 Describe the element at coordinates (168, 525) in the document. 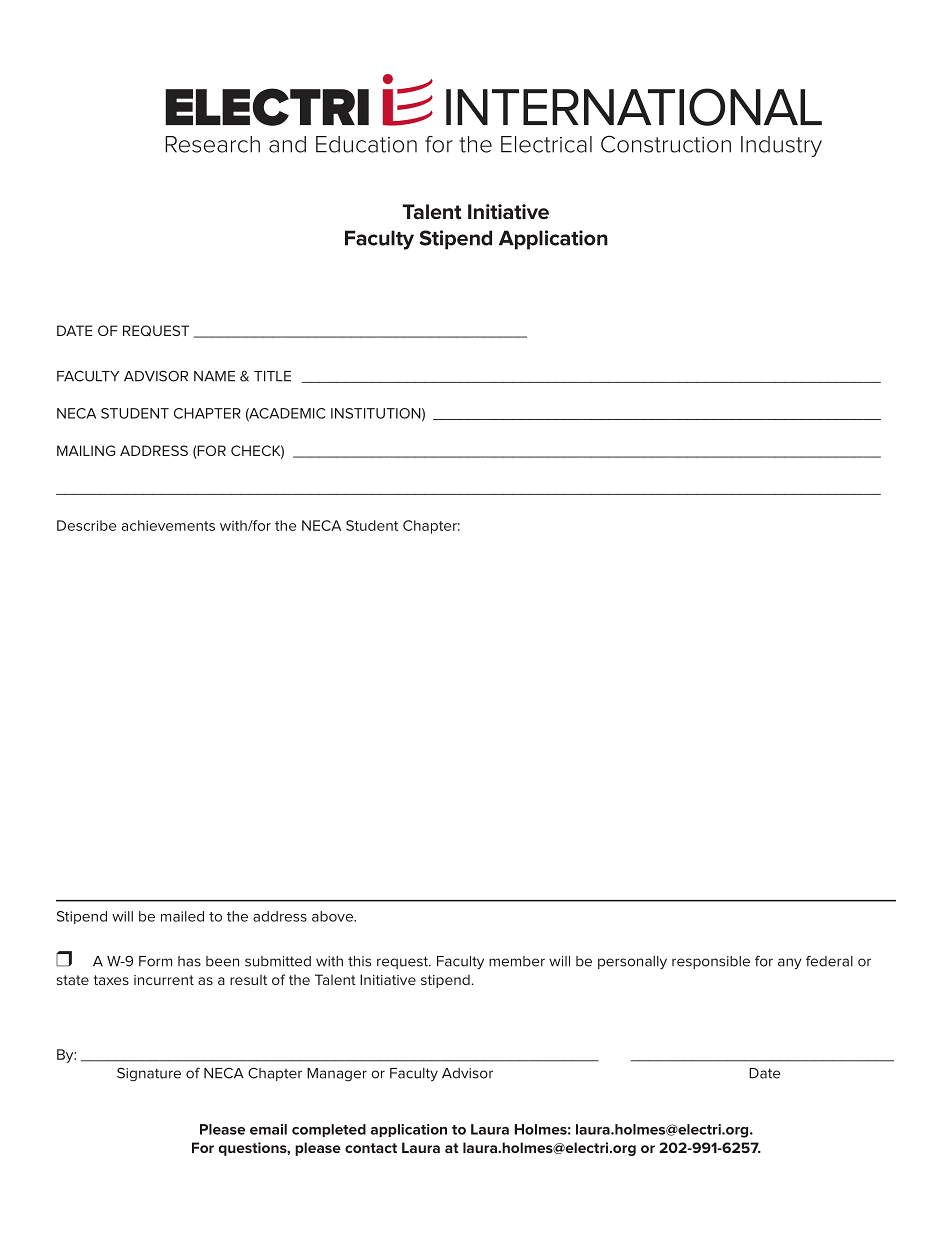

I see `achievements` at that location.
